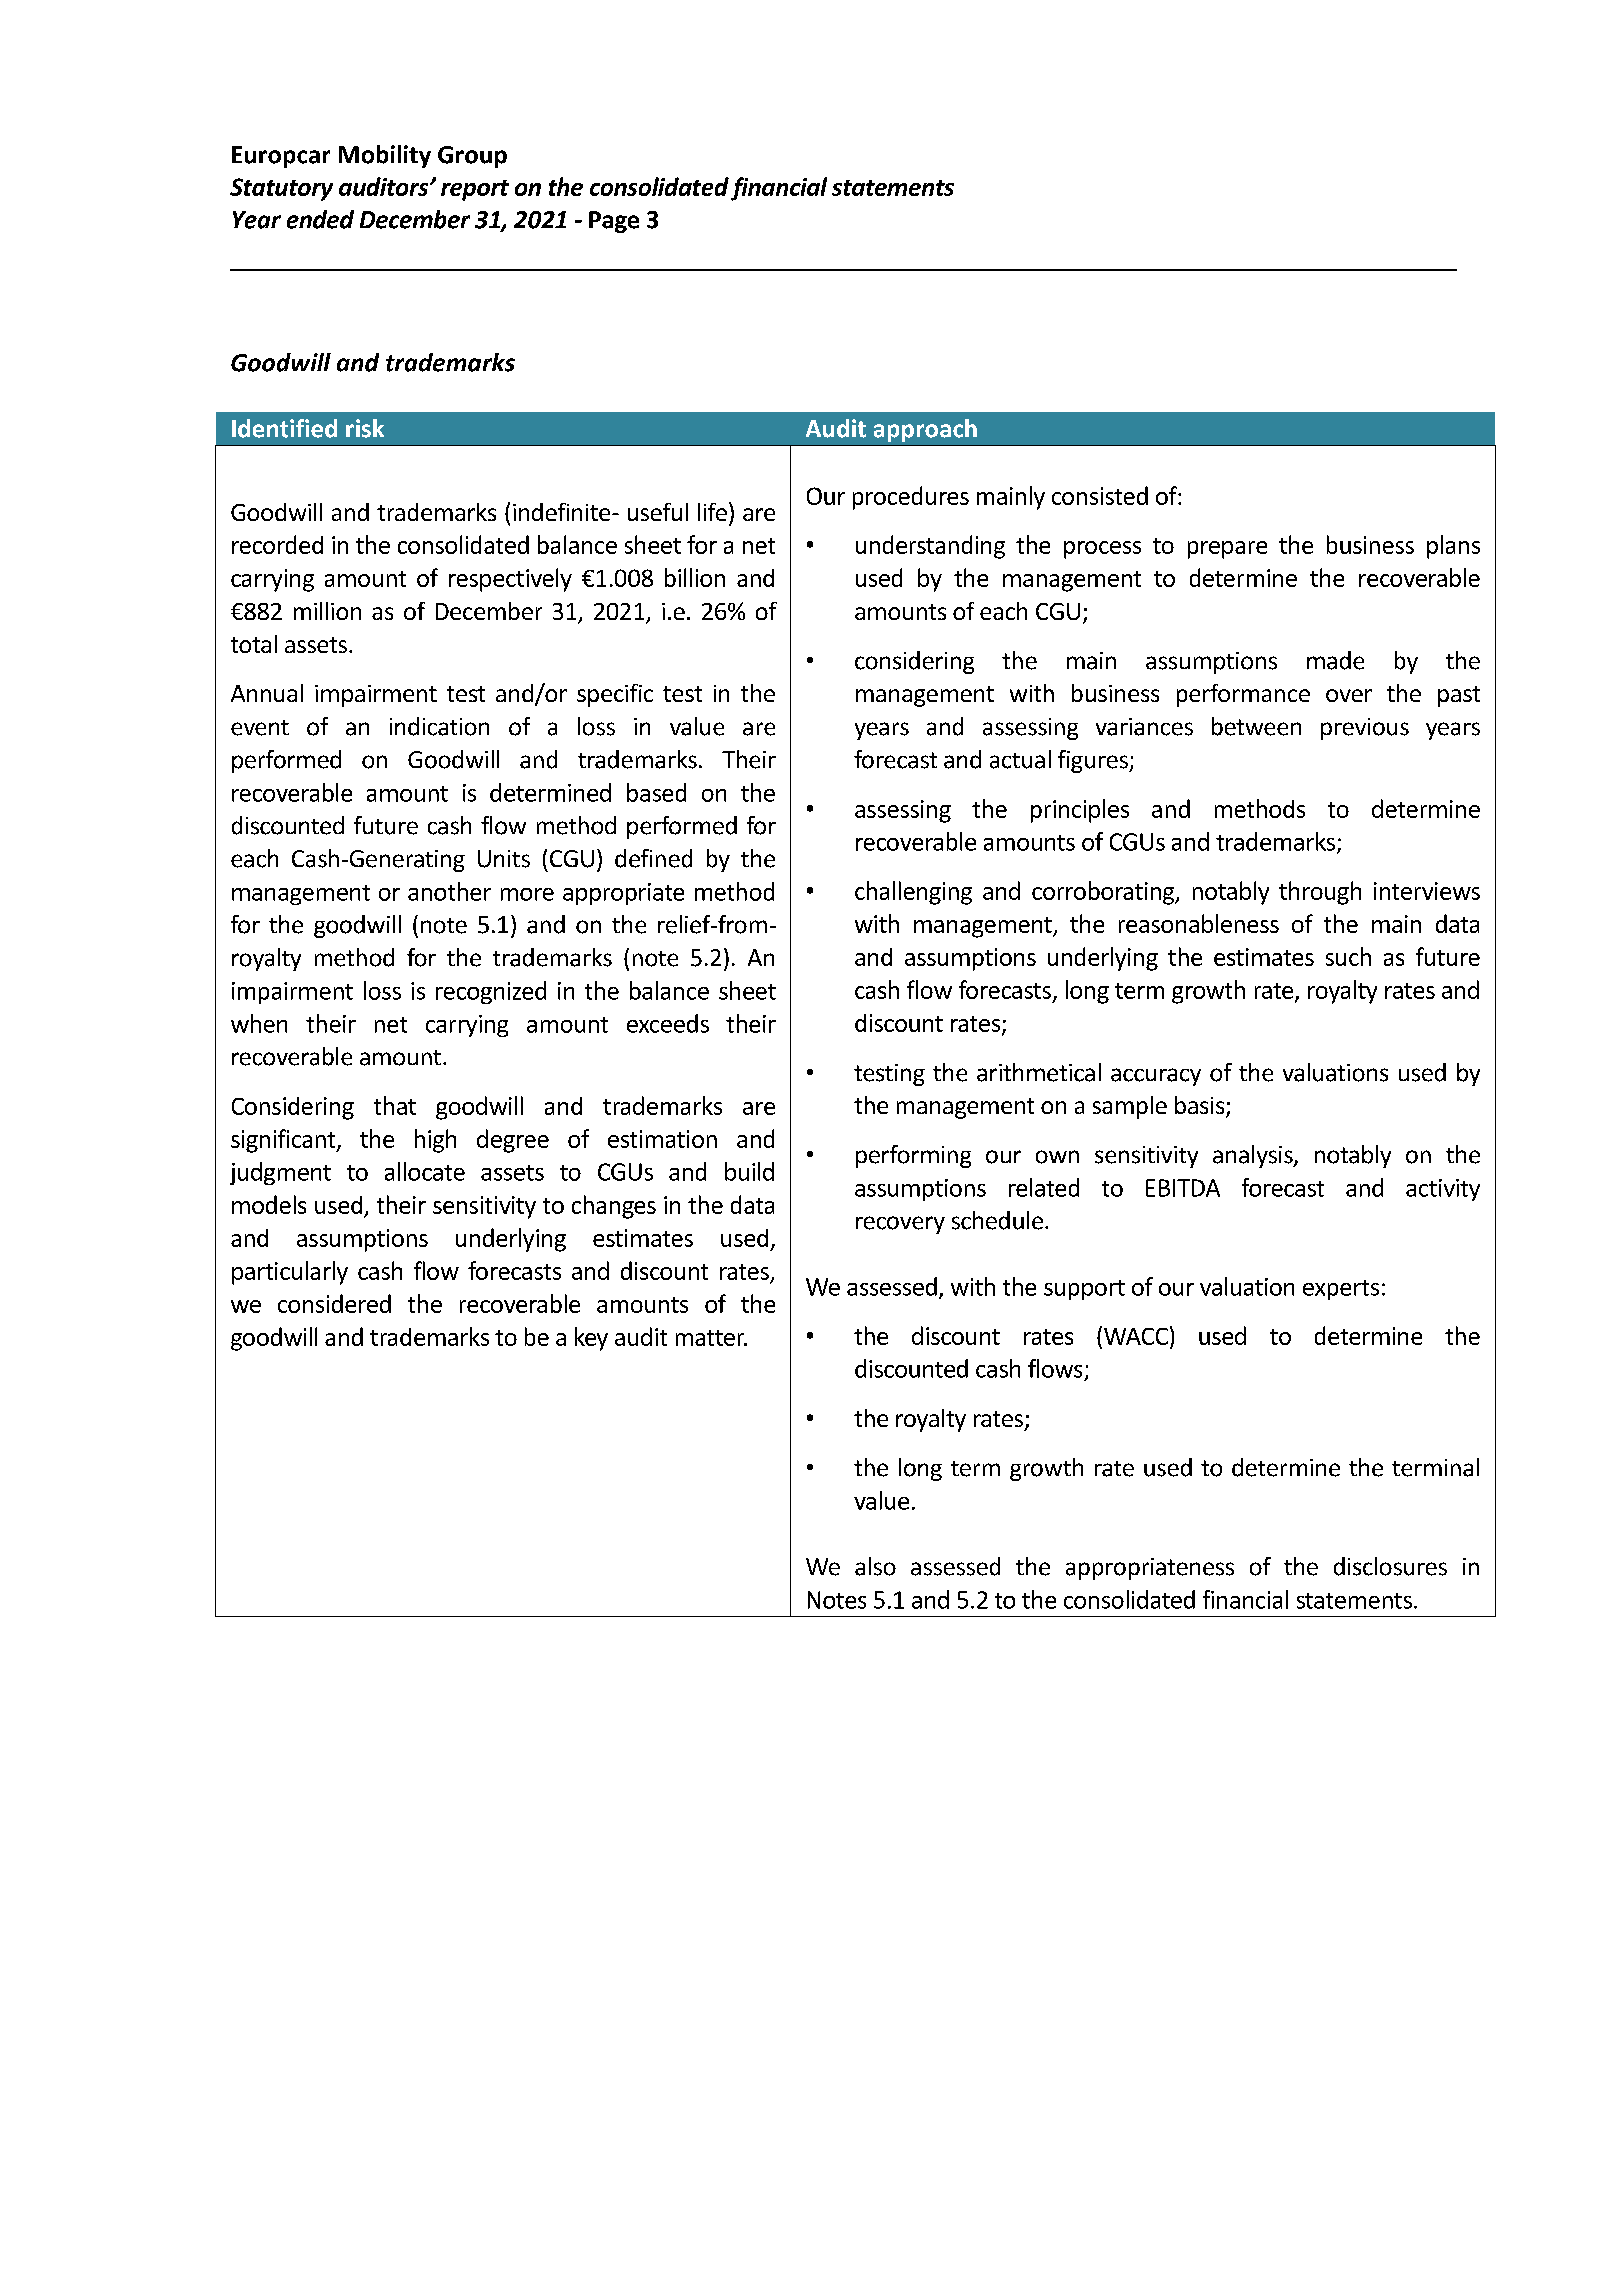 Image resolution: width=1610 pixels, height=2277 pixels. I want to click on key, so click(591, 1339).
